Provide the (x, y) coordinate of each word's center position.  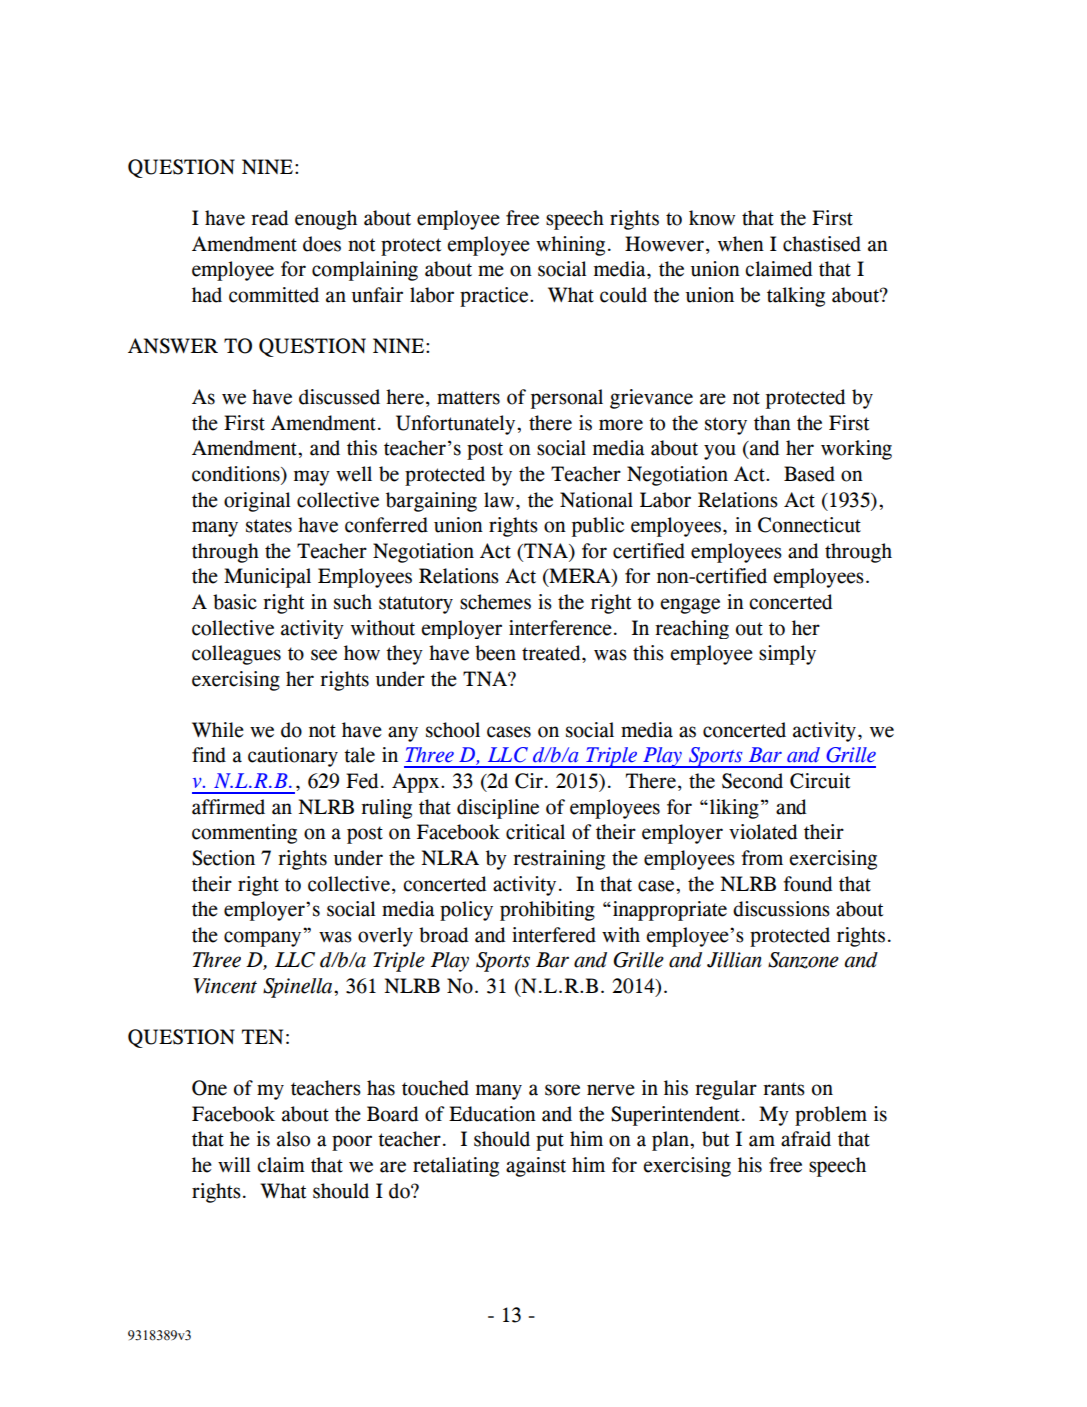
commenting (244, 834)
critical (535, 832)
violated (763, 832)
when (741, 244)
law (500, 500)
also (293, 1139)
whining (570, 246)
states (269, 526)
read (270, 218)
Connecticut (809, 525)
